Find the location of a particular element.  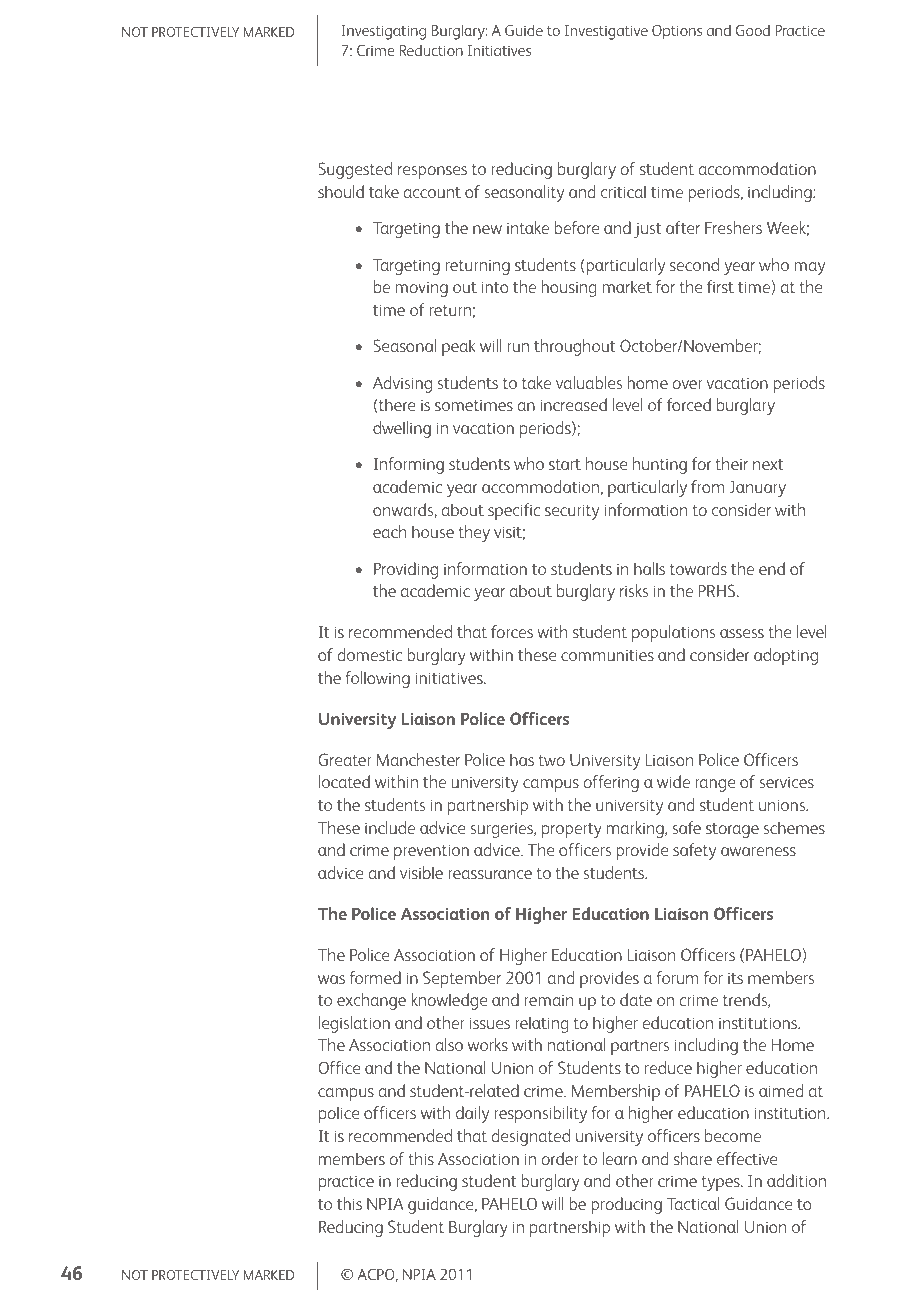

Investigative is located at coordinates (606, 32).
